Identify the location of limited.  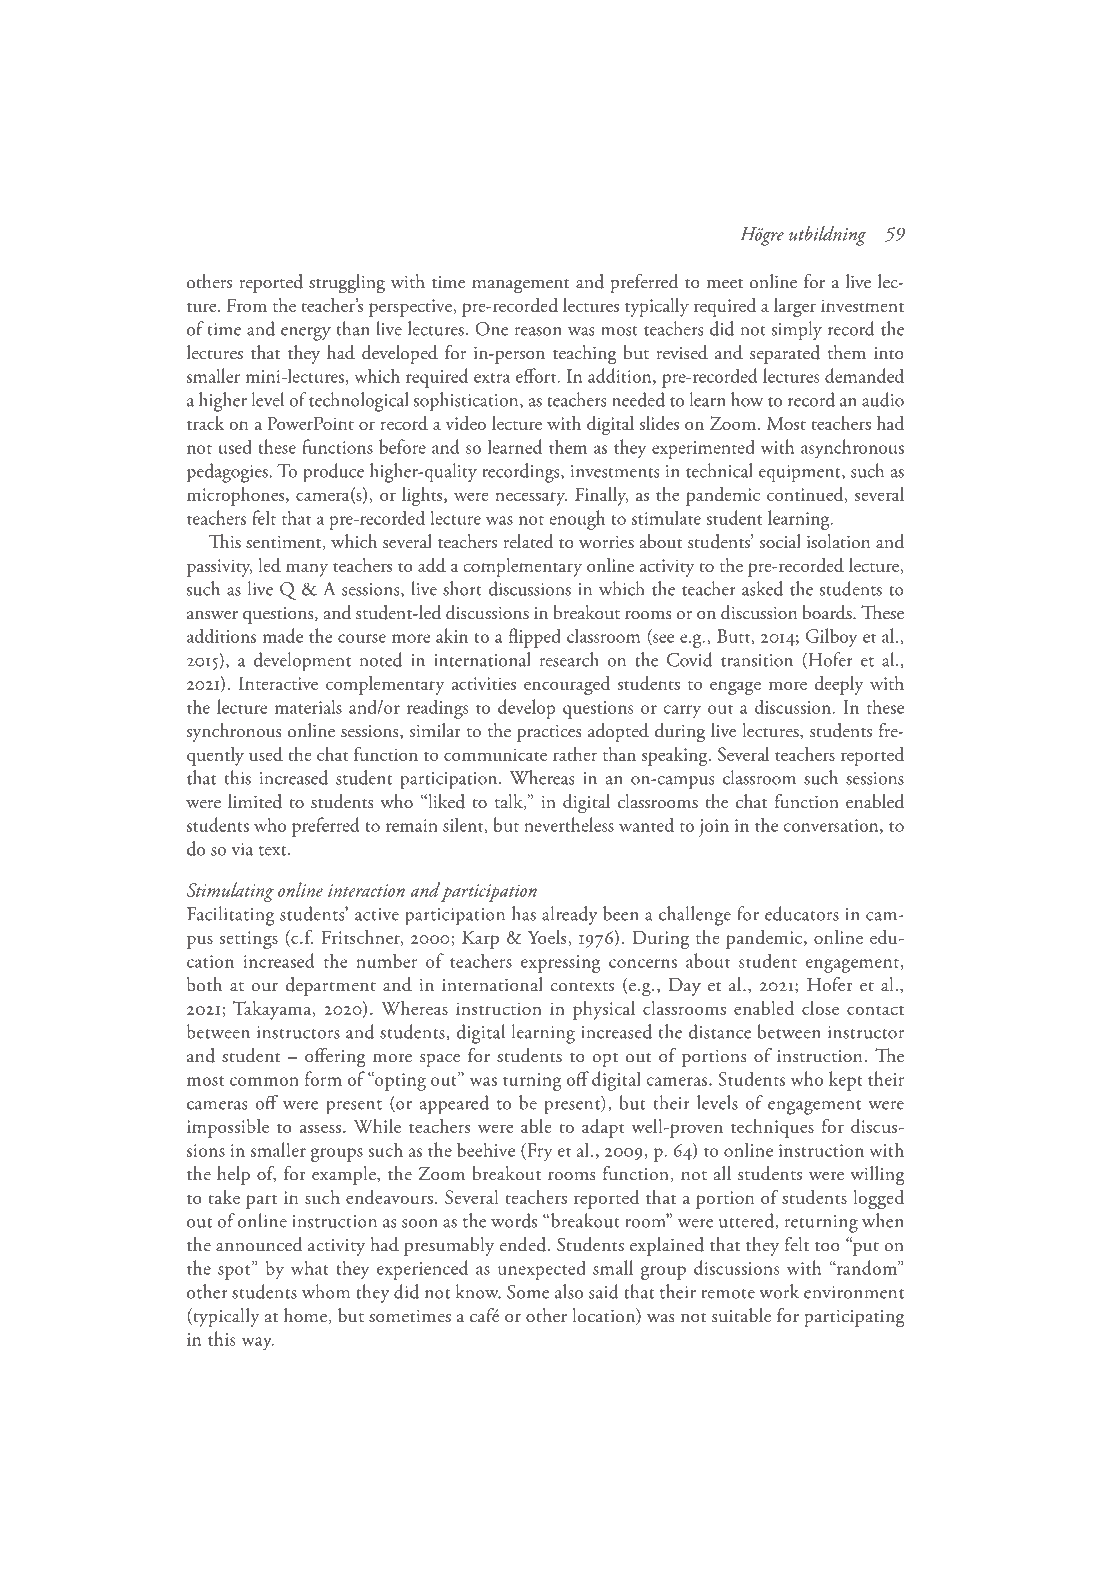
(255, 801).
